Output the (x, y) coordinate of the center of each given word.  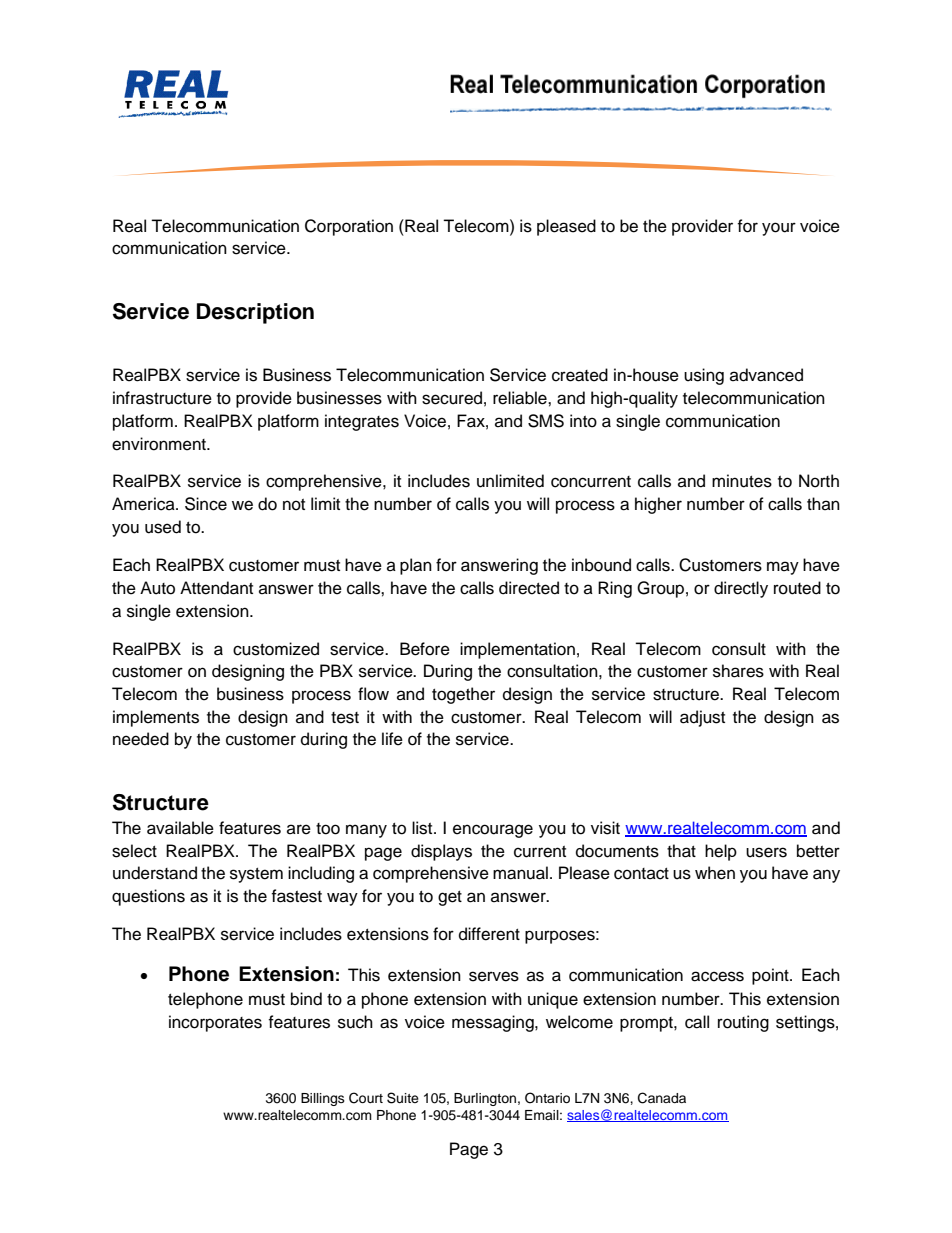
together (463, 695)
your (779, 229)
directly (741, 589)
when (715, 873)
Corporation (349, 227)
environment (160, 444)
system (256, 875)
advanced (766, 375)
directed (529, 588)
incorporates (215, 1023)
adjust (702, 718)
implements (156, 718)
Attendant (216, 588)
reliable (521, 398)
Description (255, 313)
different (489, 934)
